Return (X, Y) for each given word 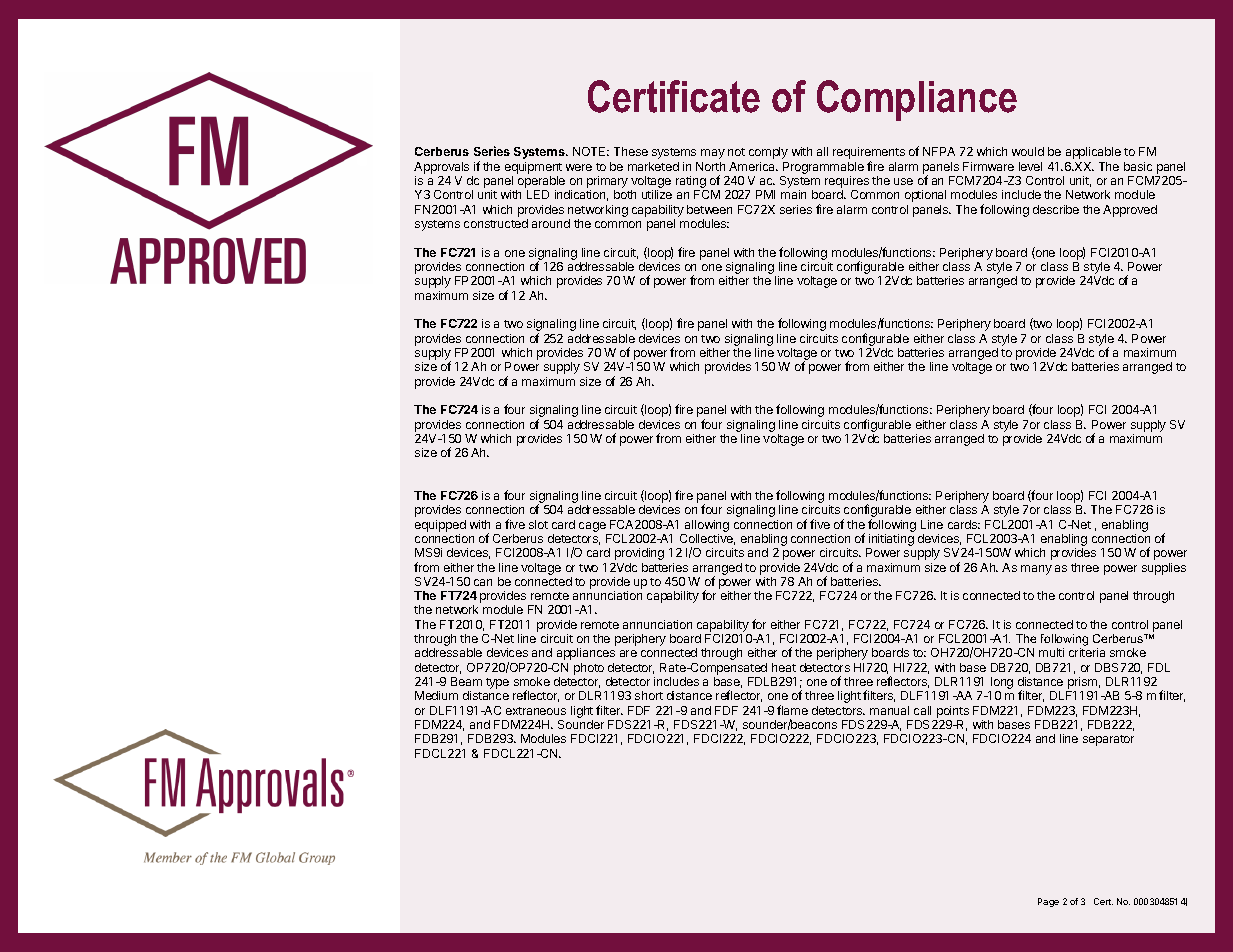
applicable (1093, 153)
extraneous (536, 711)
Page (1048, 902)
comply (768, 153)
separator (1108, 740)
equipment (533, 168)
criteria (1087, 652)
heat (784, 667)
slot (538, 524)
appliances (586, 654)
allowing (707, 526)
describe (1056, 209)
